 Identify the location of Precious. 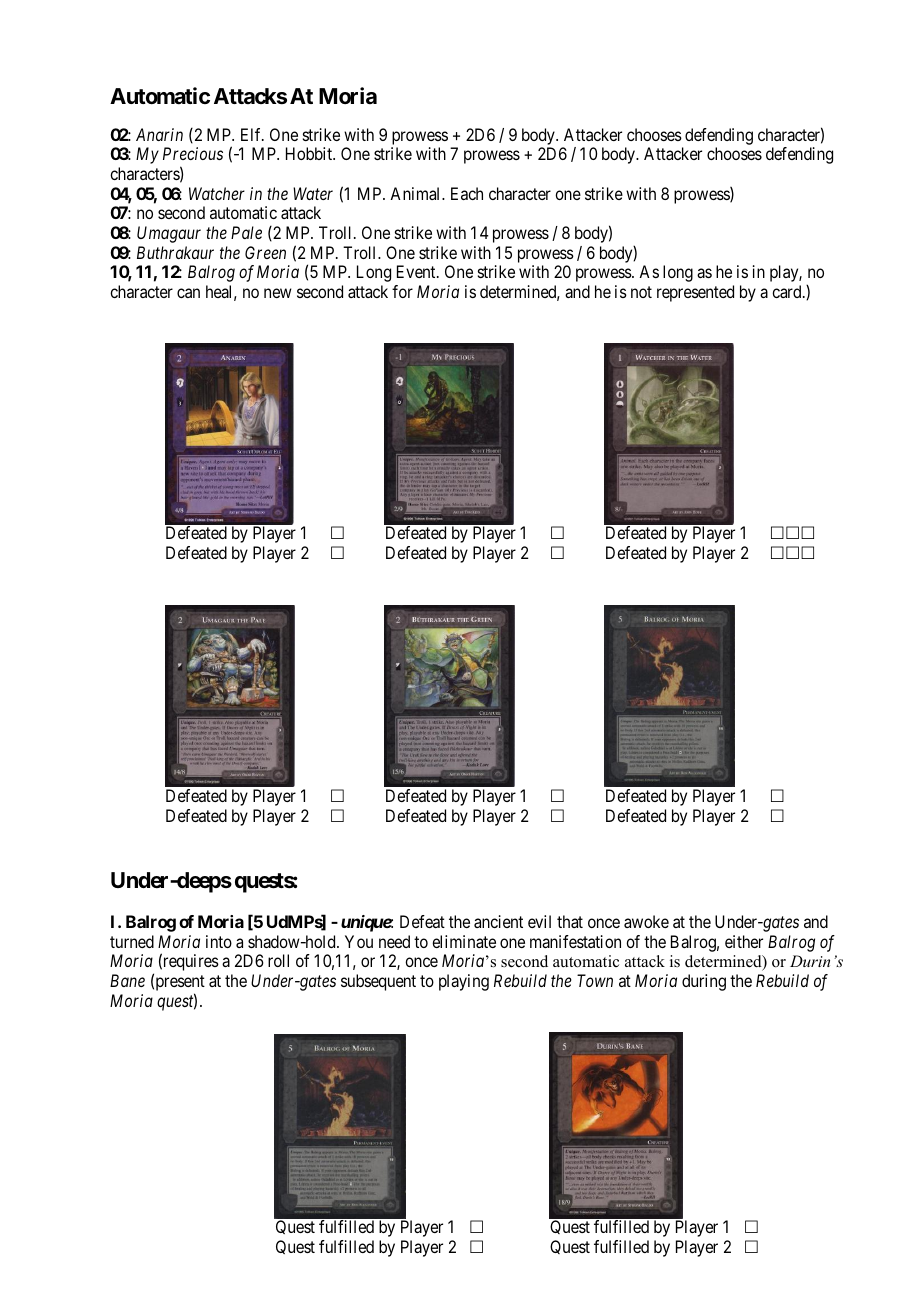
(193, 153).
